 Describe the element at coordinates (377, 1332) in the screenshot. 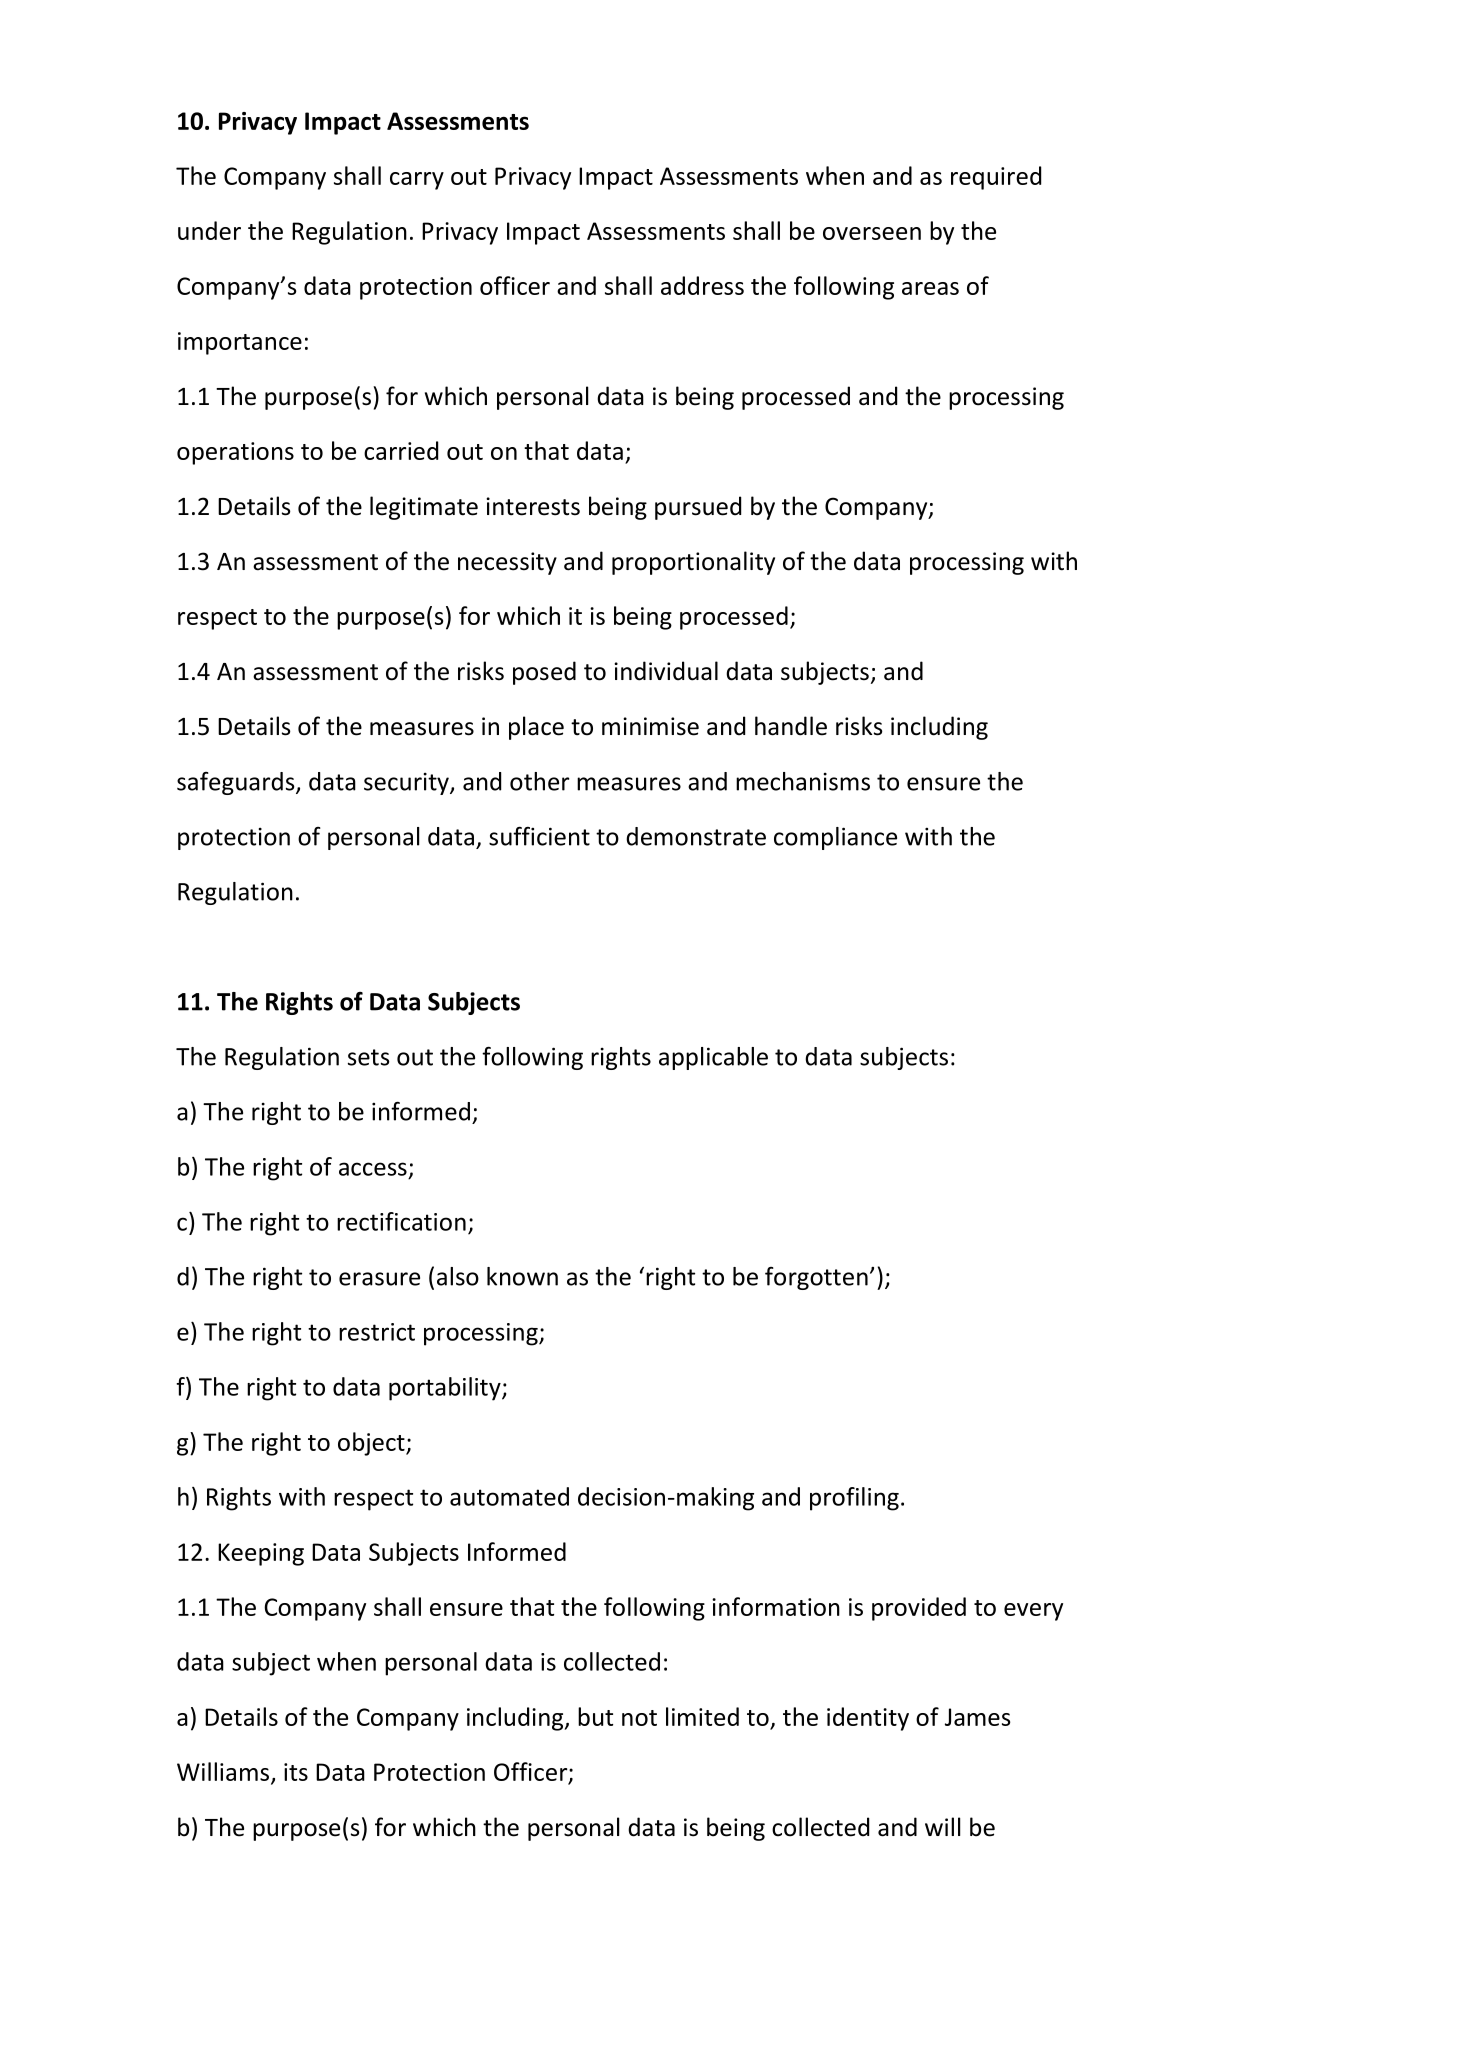

I see `restrict` at that location.
